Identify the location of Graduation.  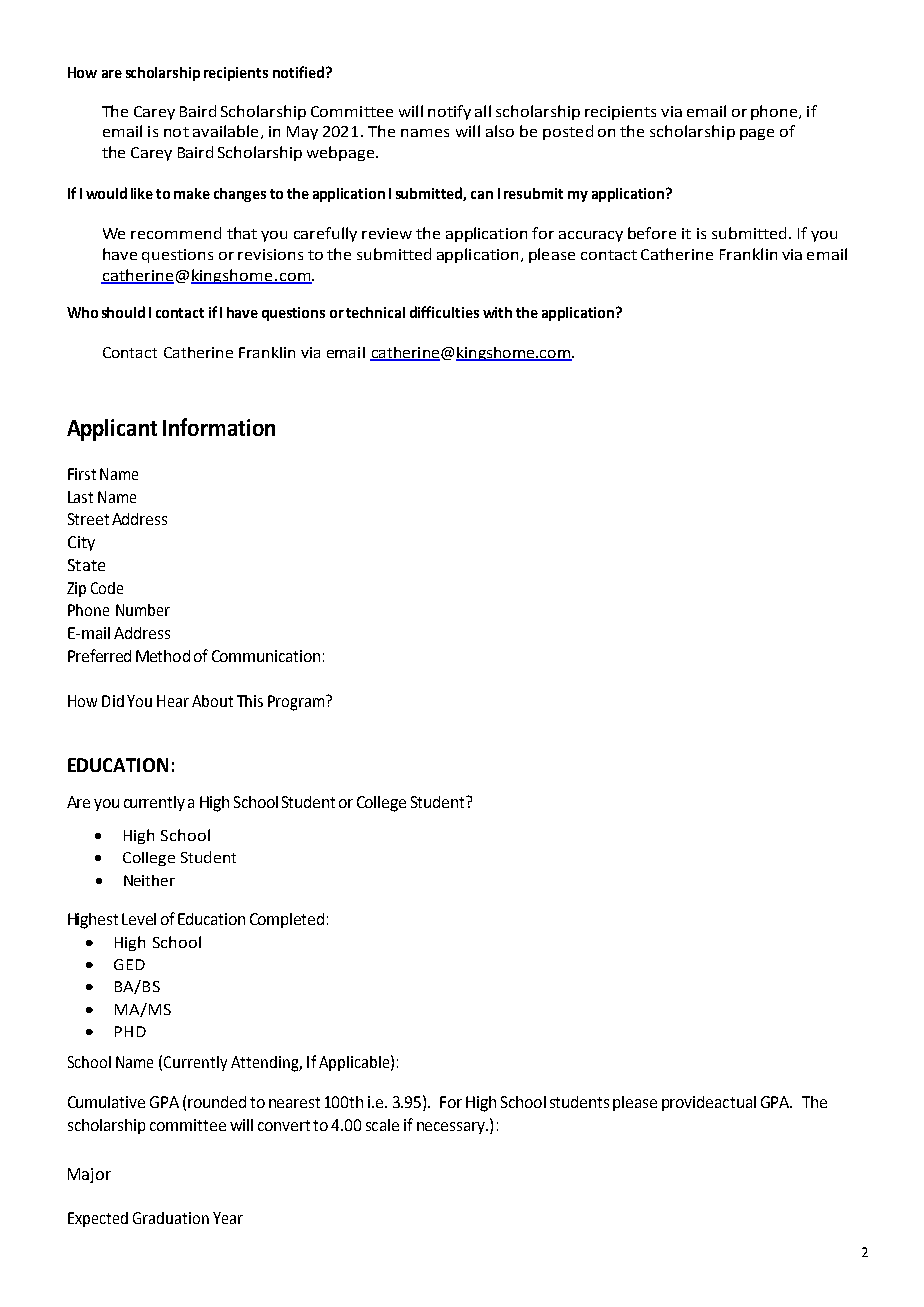
(171, 1218).
